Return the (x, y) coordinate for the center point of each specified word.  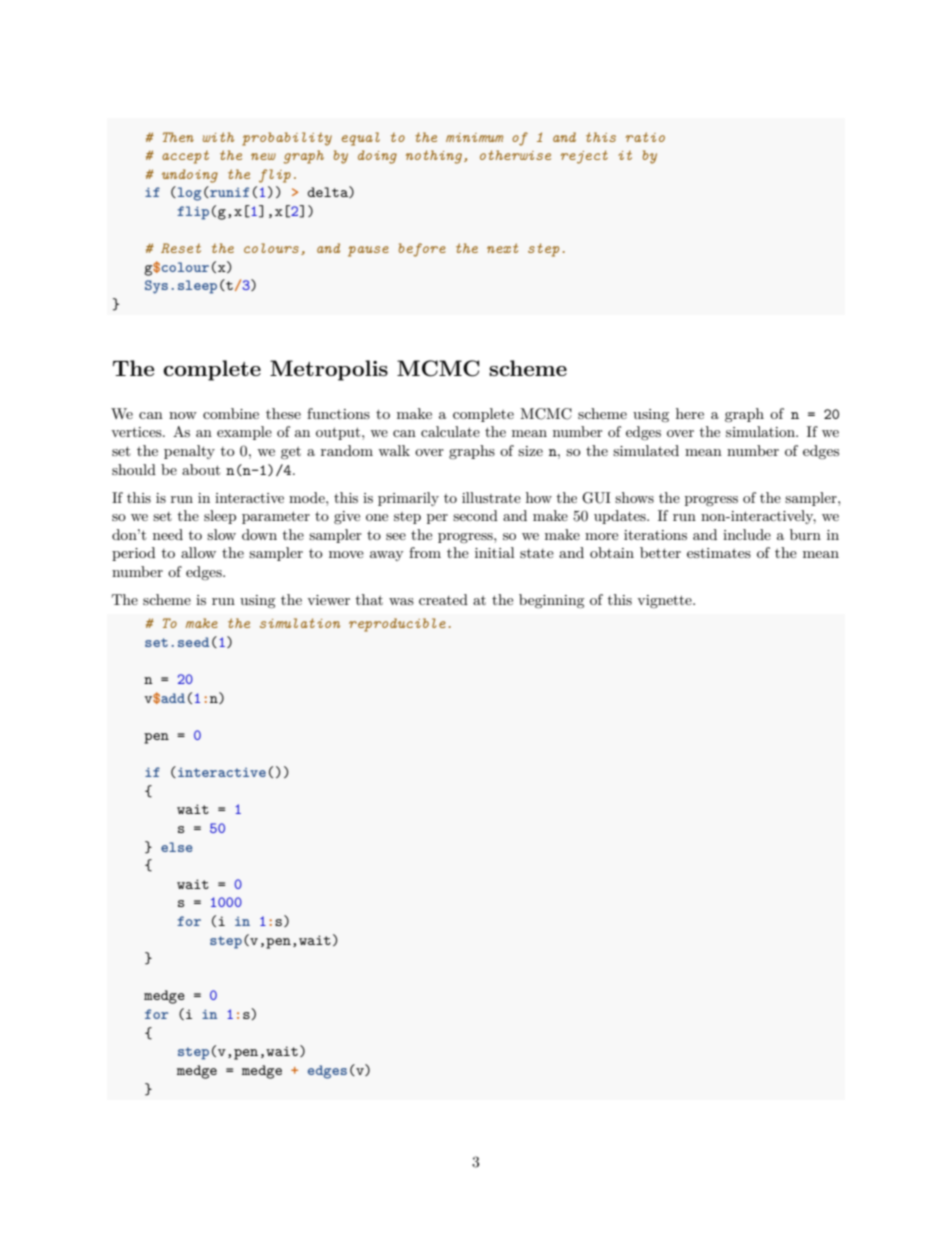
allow (198, 552)
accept (185, 157)
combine (231, 413)
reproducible (397, 625)
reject (584, 157)
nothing (434, 157)
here (690, 413)
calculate (450, 431)
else (176, 847)
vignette (665, 601)
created (443, 599)
